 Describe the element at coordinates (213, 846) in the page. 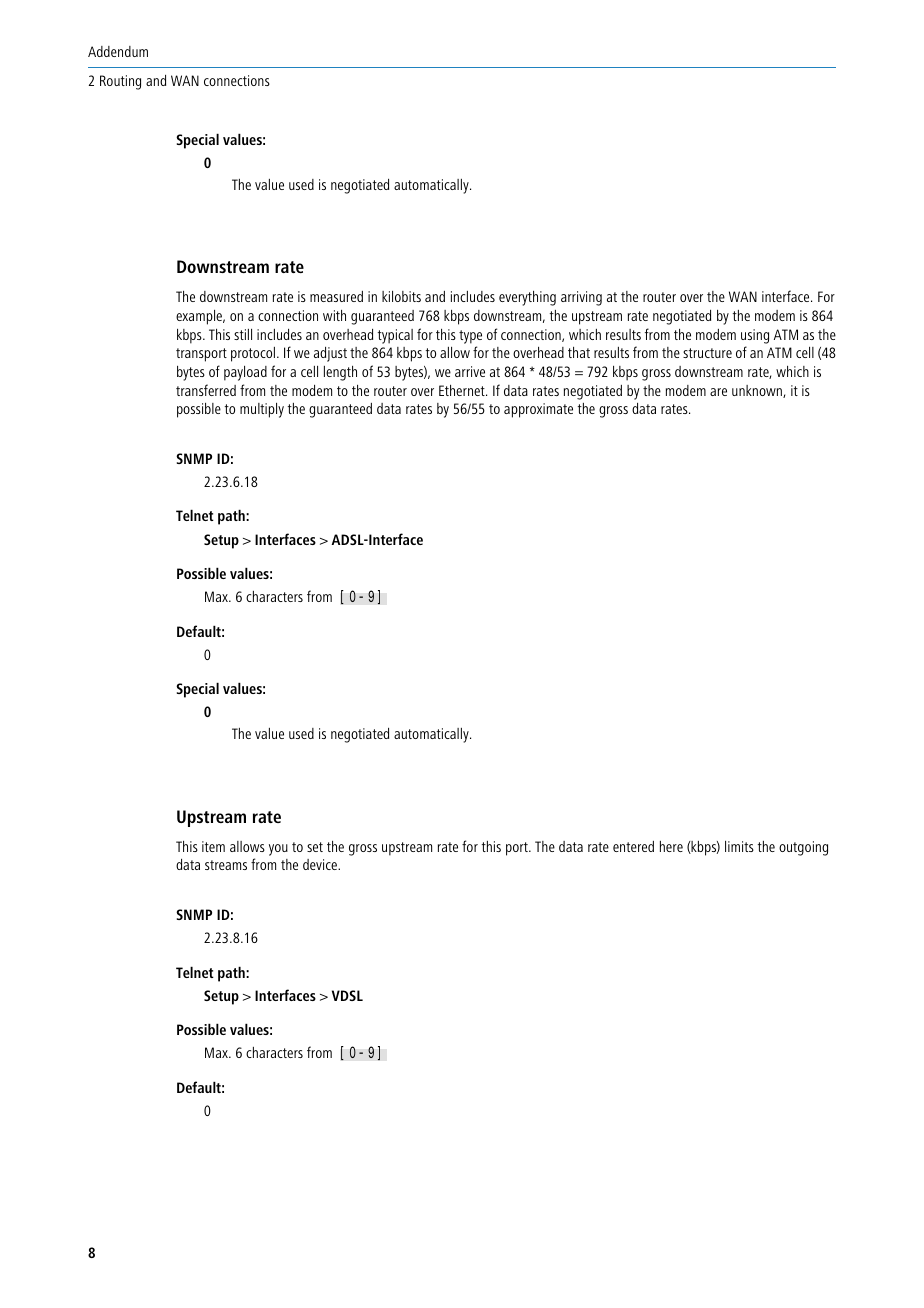

I see `item` at that location.
